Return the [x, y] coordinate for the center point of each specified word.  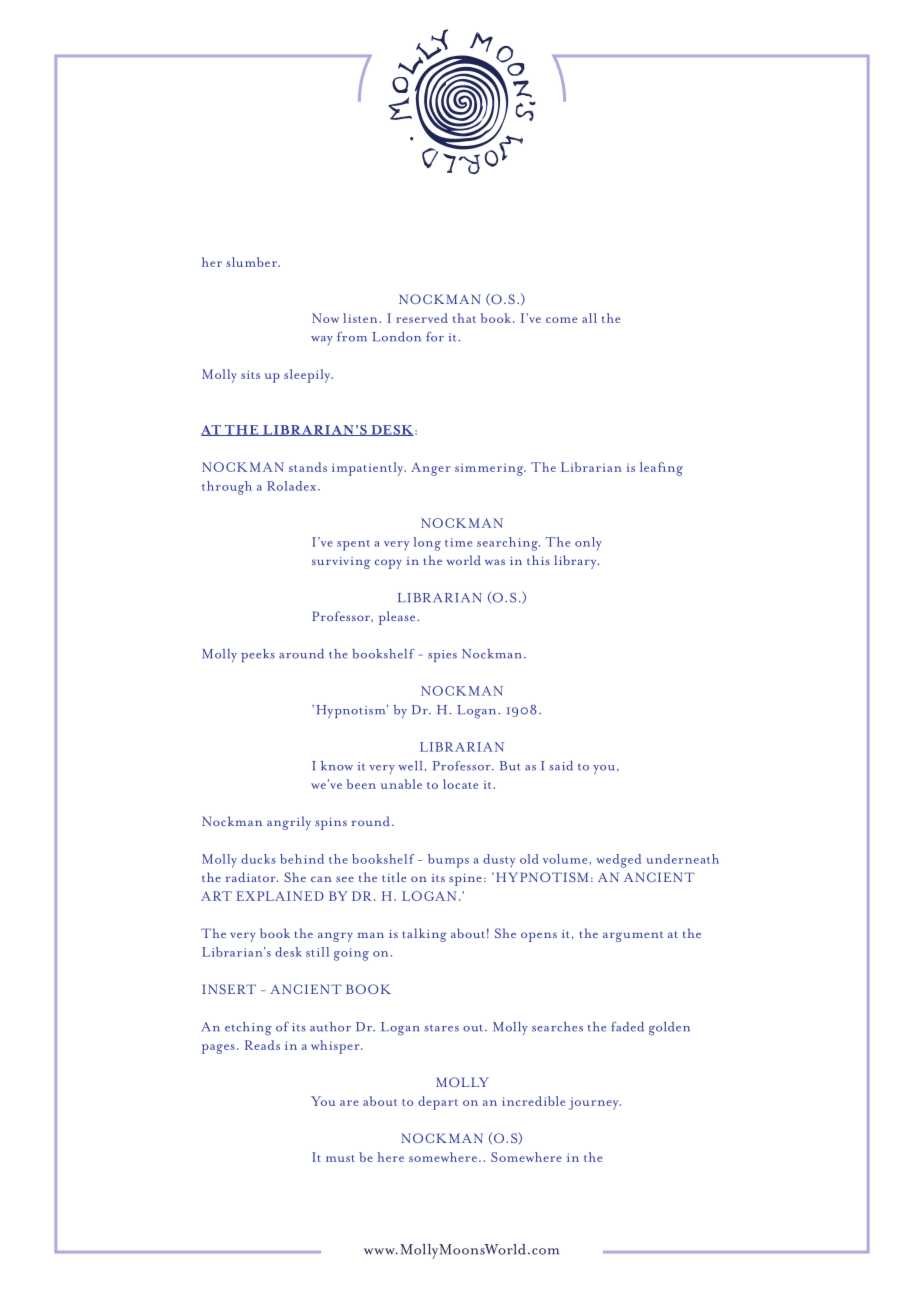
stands [308, 467]
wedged [619, 861]
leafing [661, 469]
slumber [252, 262]
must [340, 1158]
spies [442, 656]
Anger [431, 469]
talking [424, 935]
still [317, 952]
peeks [258, 655]
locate [460, 784]
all [589, 318]
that [464, 318]
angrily [289, 823]
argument [633, 936]
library [576, 562]
